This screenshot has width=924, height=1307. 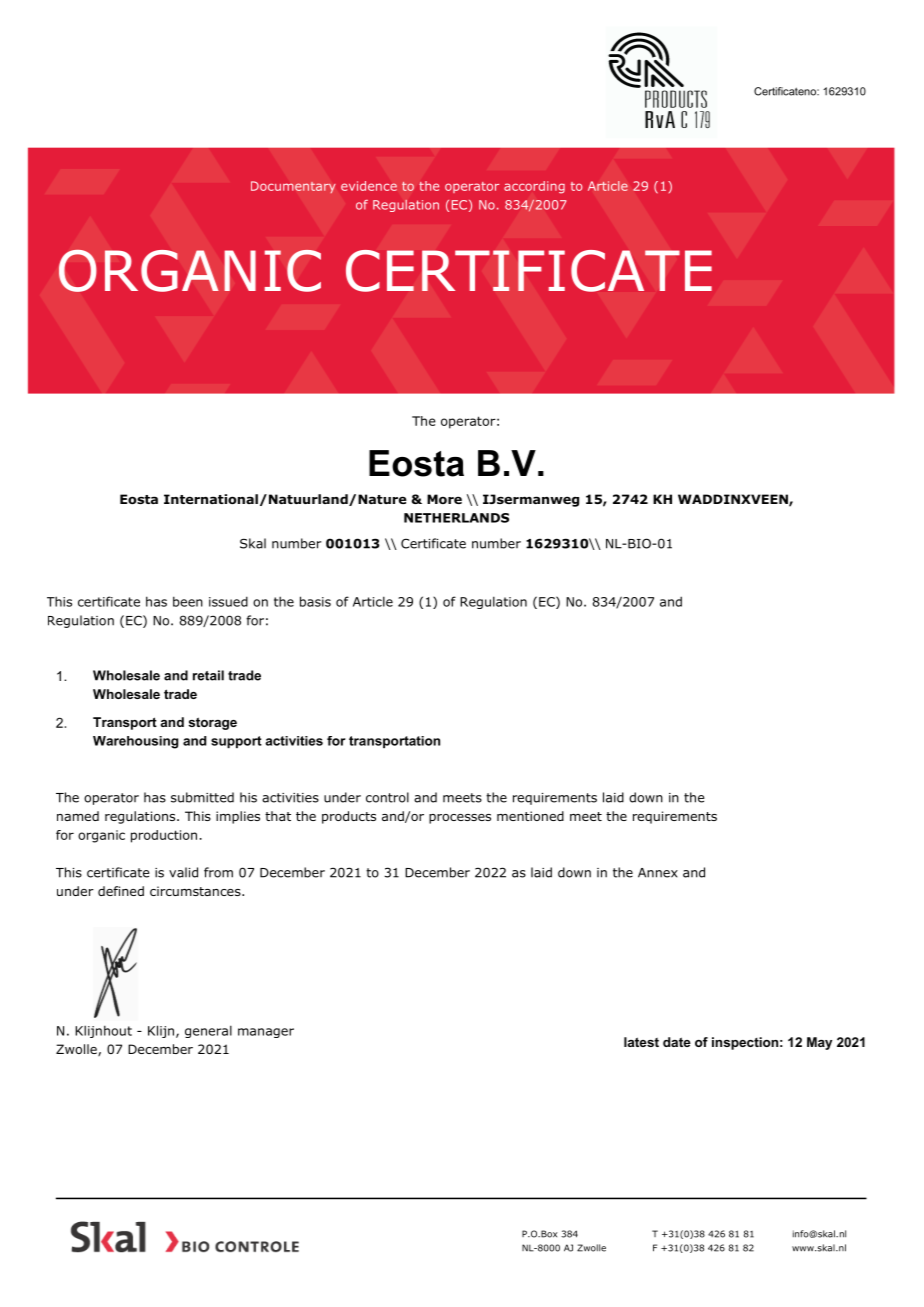 I want to click on processes, so click(x=460, y=819).
